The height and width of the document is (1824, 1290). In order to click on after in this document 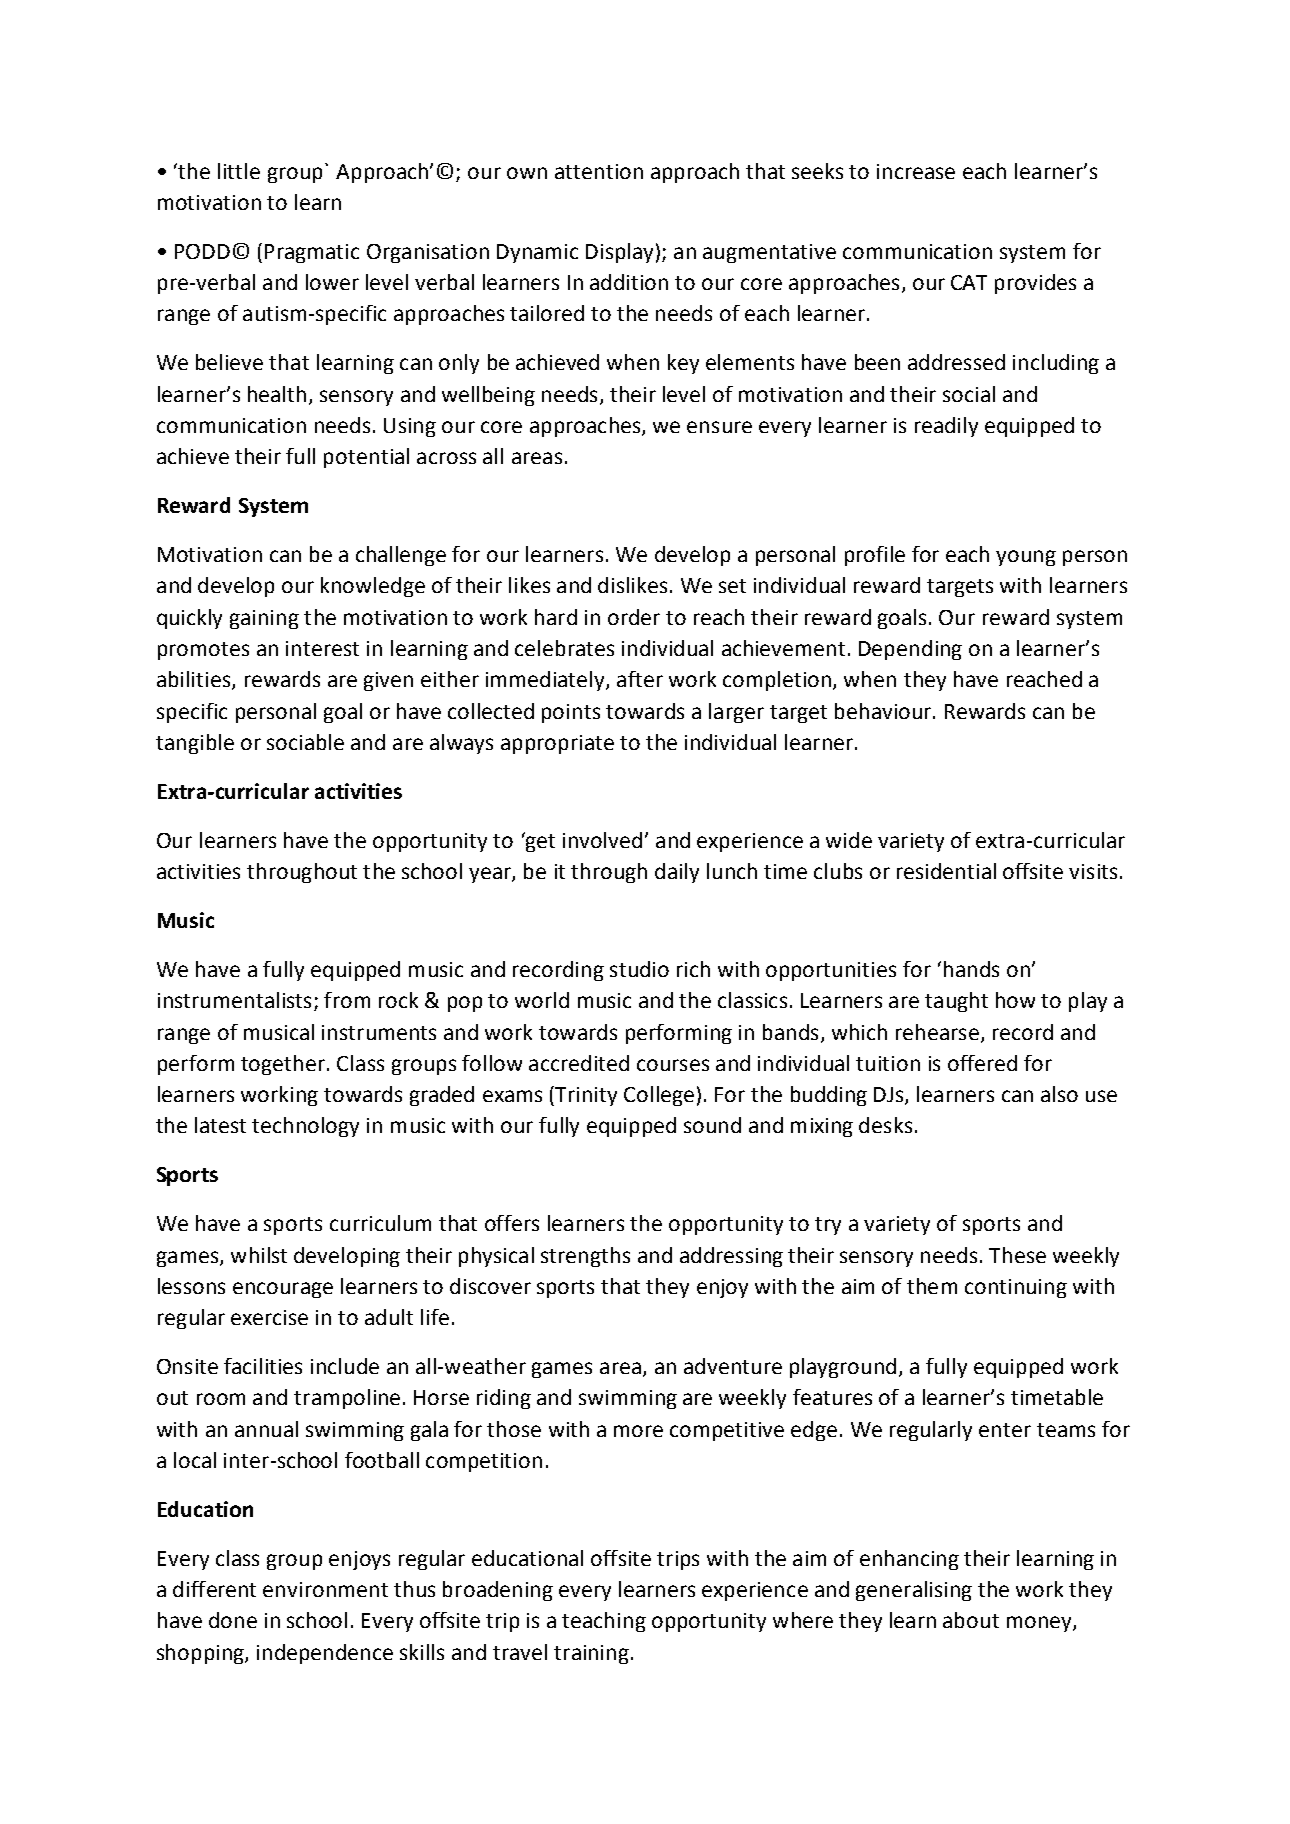, I will do `click(640, 679)`.
